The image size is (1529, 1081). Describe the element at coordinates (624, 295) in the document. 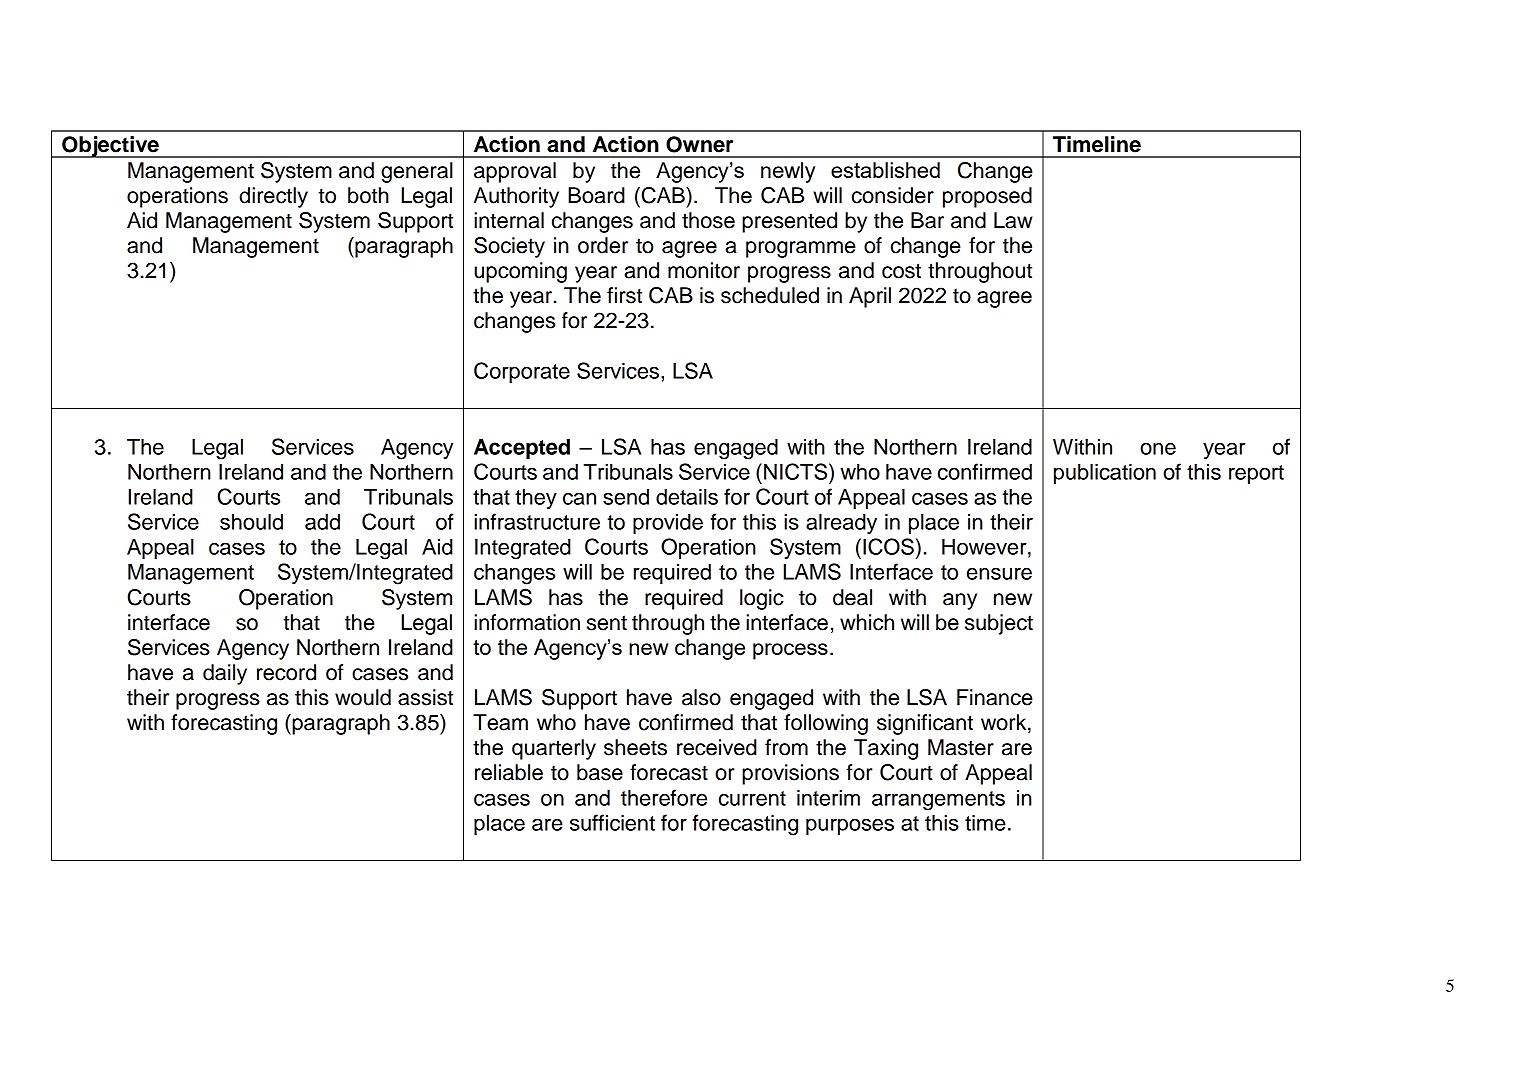

I see `first` at that location.
